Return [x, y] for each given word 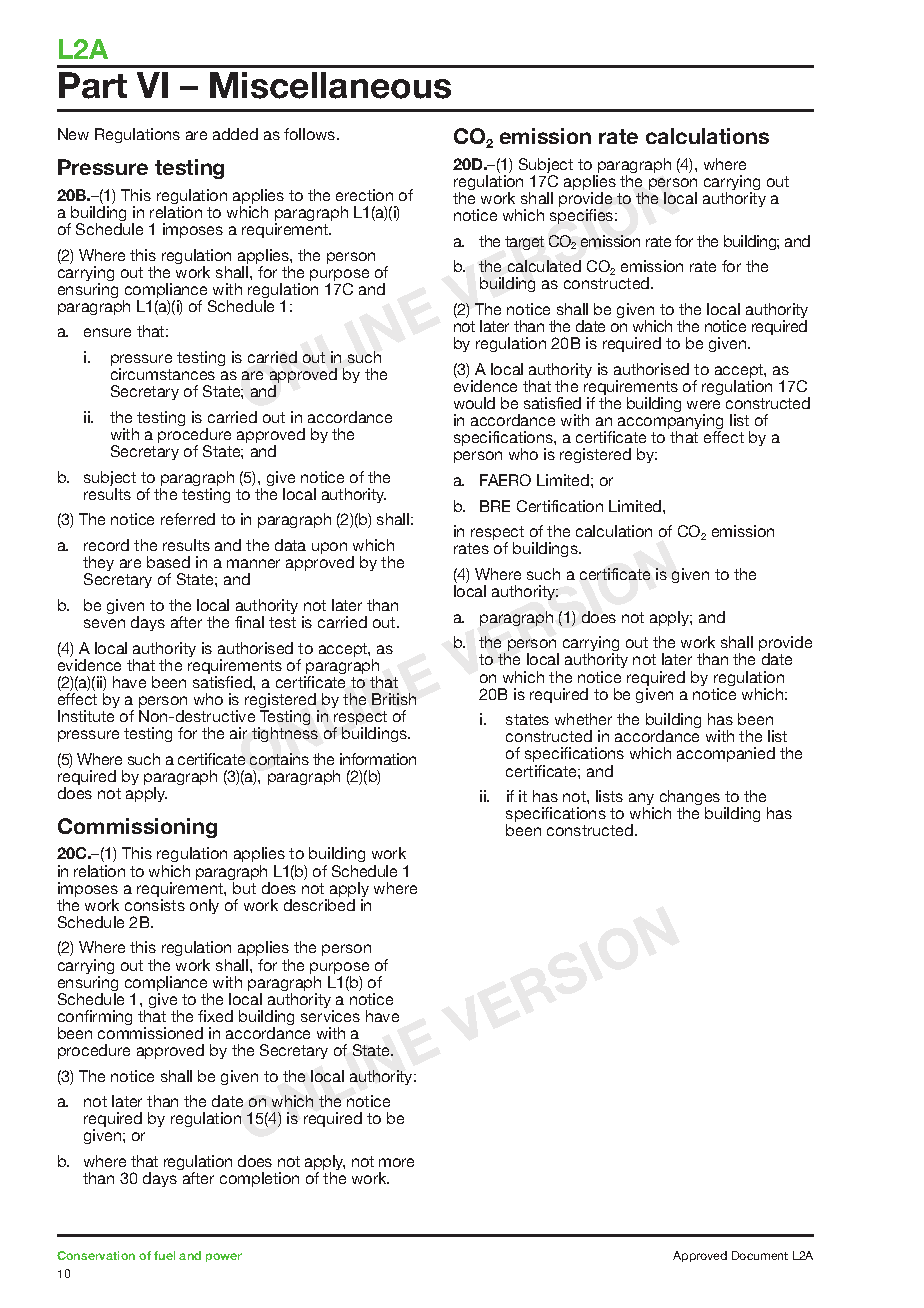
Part [93, 85]
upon [329, 548]
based [168, 562]
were [703, 404]
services [330, 1016]
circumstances [163, 374]
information [378, 759]
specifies [583, 216]
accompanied [726, 754]
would [474, 403]
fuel [164, 1255]
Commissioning [137, 828]
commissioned [150, 1033]
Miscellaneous [330, 85]
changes [690, 799]
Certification [560, 506]
